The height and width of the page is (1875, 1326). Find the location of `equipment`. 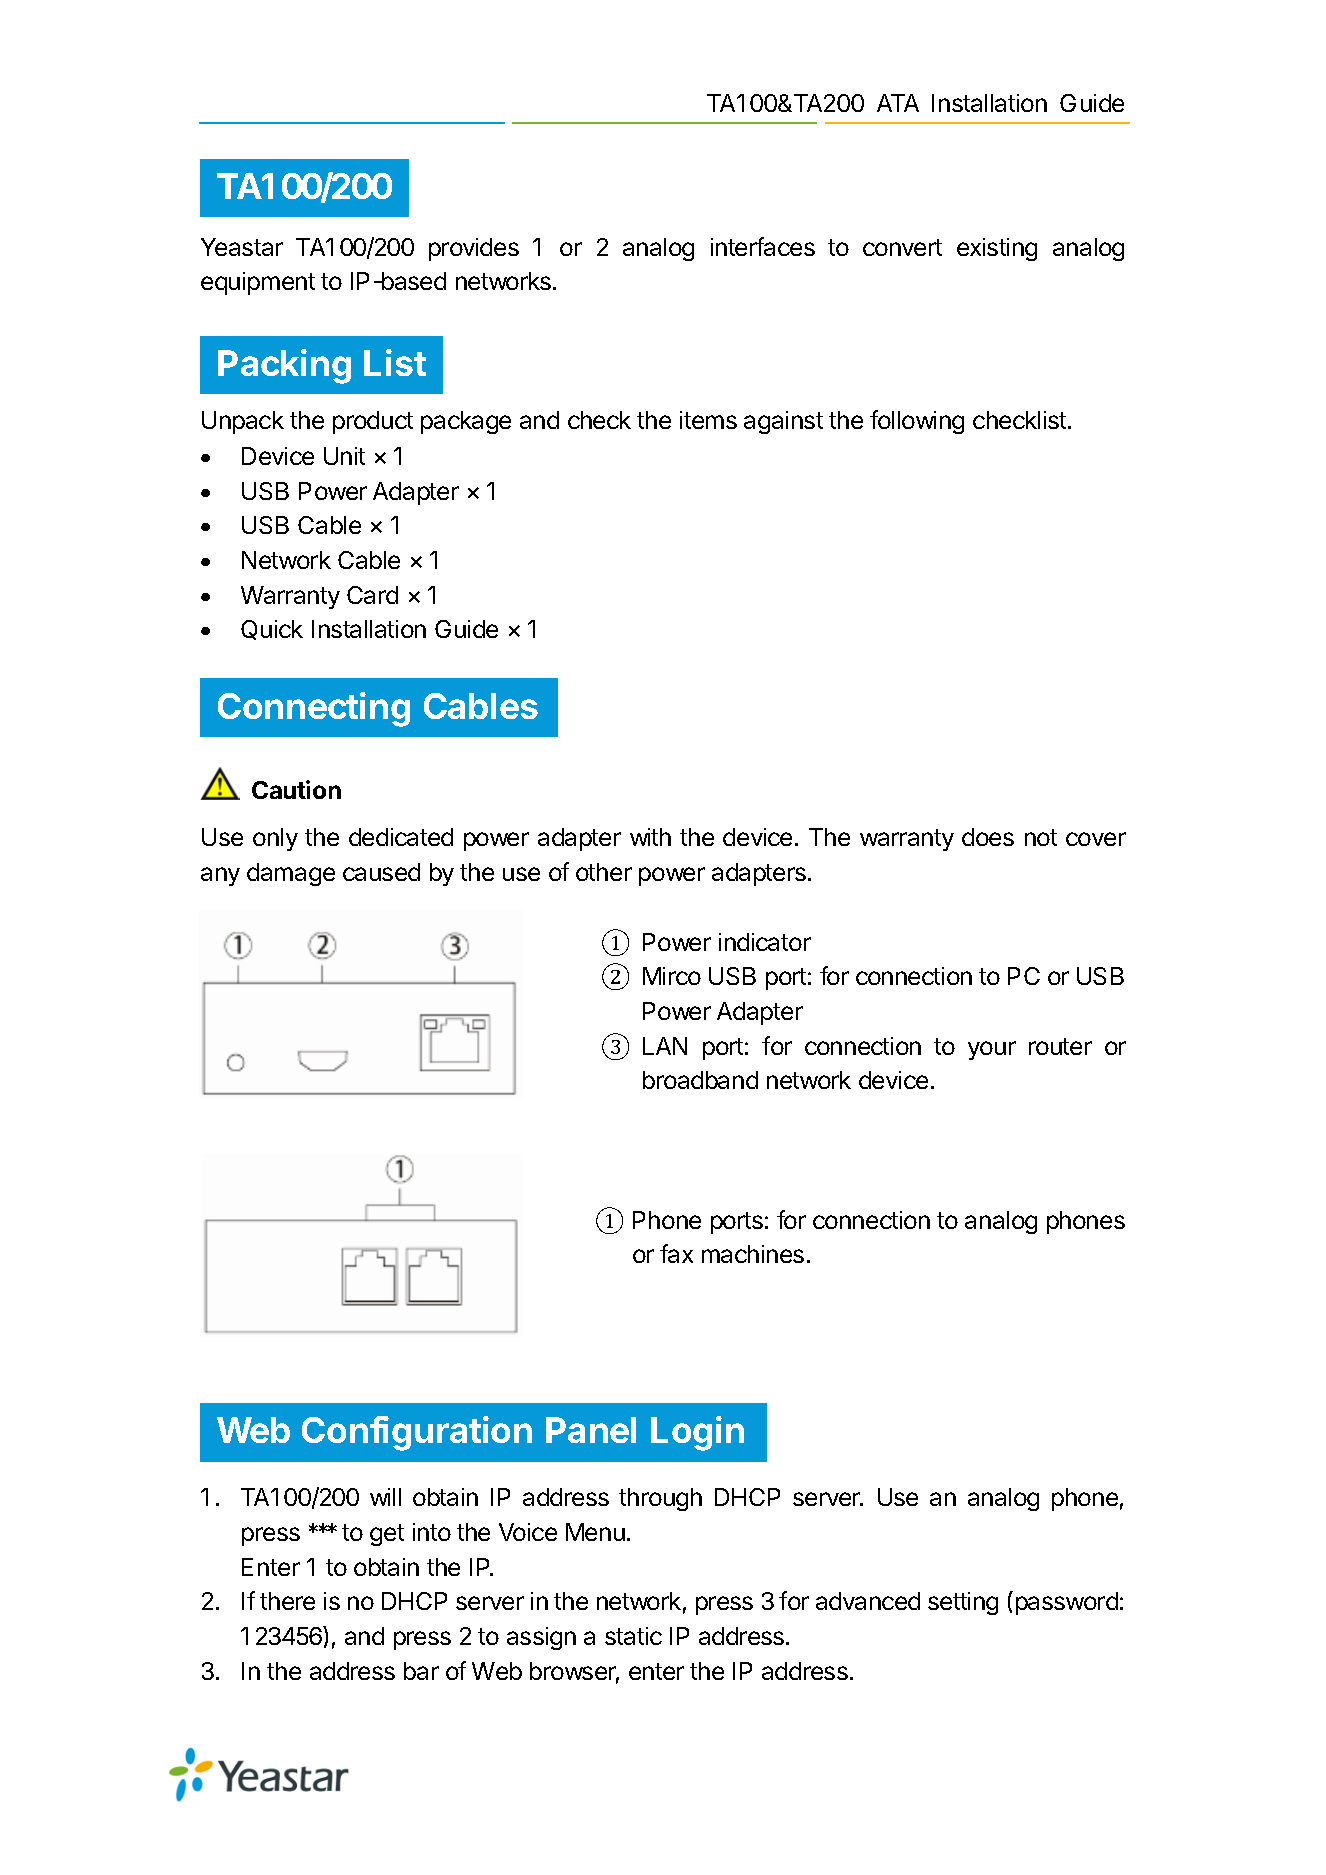

equipment is located at coordinates (258, 283).
